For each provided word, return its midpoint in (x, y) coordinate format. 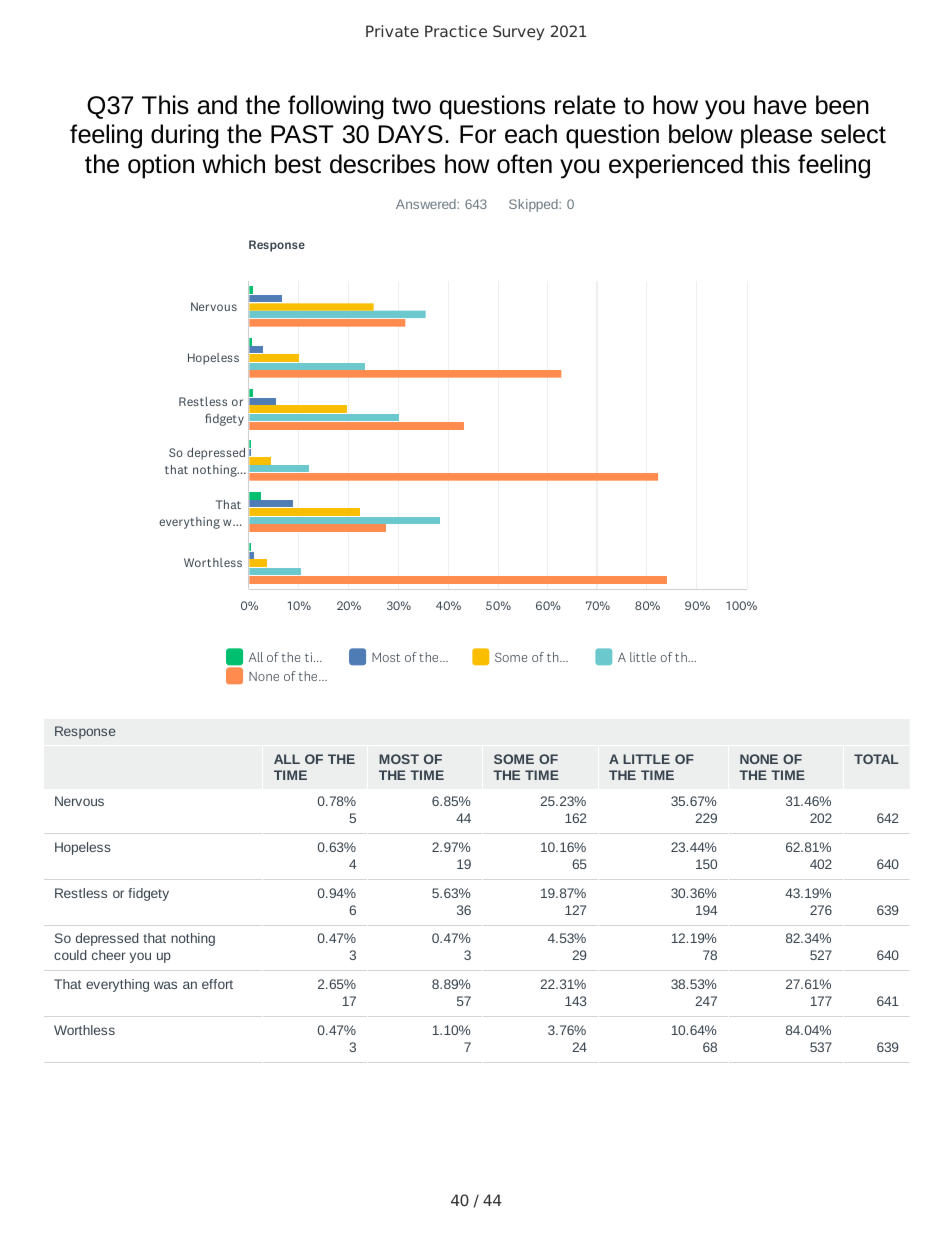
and (217, 105)
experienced (676, 166)
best (298, 164)
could (70, 955)
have (780, 105)
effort (217, 984)
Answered (427, 204)
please (776, 136)
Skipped (534, 205)
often (524, 164)
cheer (109, 955)
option (161, 166)
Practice (456, 31)
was (165, 985)
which (233, 164)
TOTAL (876, 759)
